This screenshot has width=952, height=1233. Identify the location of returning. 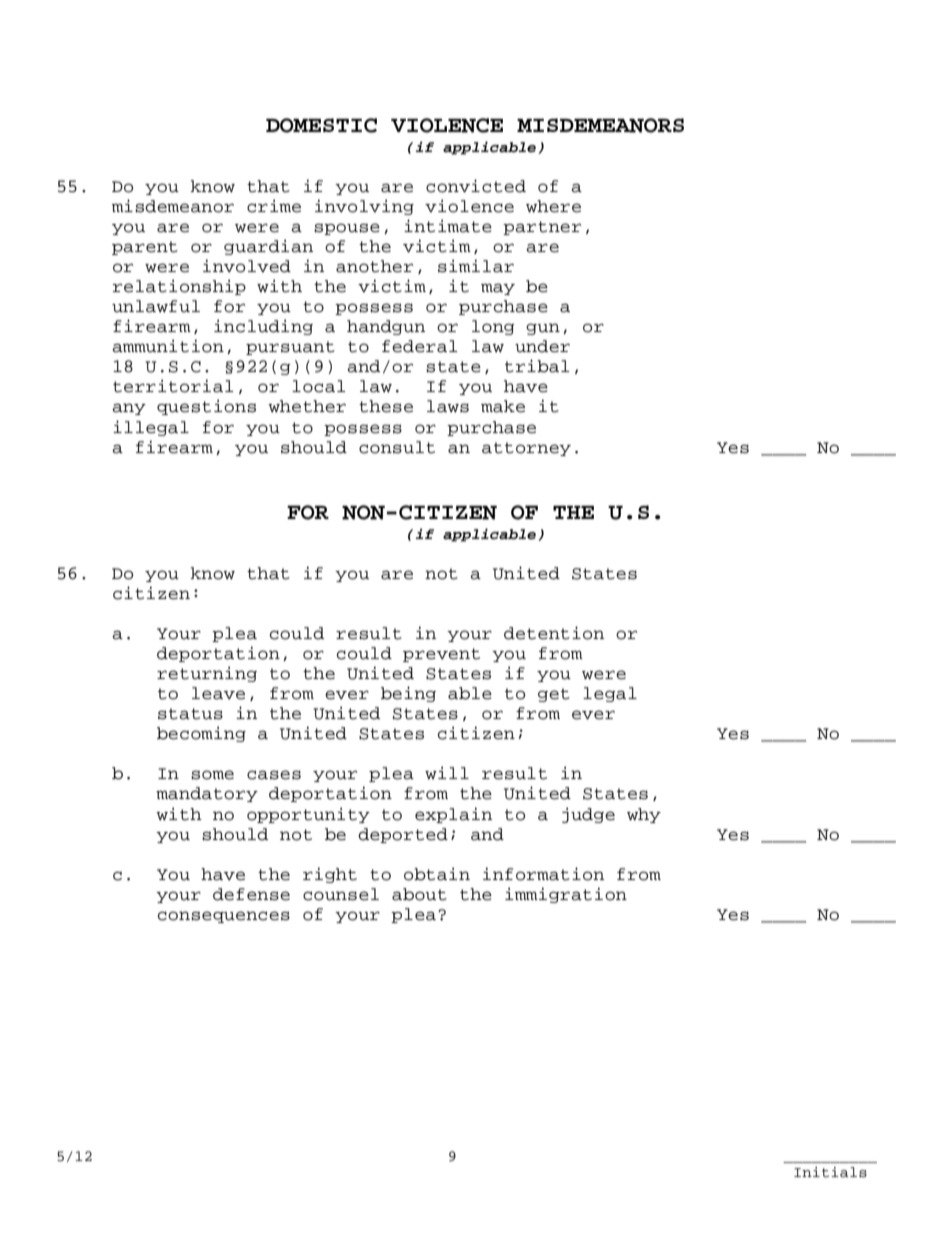
(207, 674).
